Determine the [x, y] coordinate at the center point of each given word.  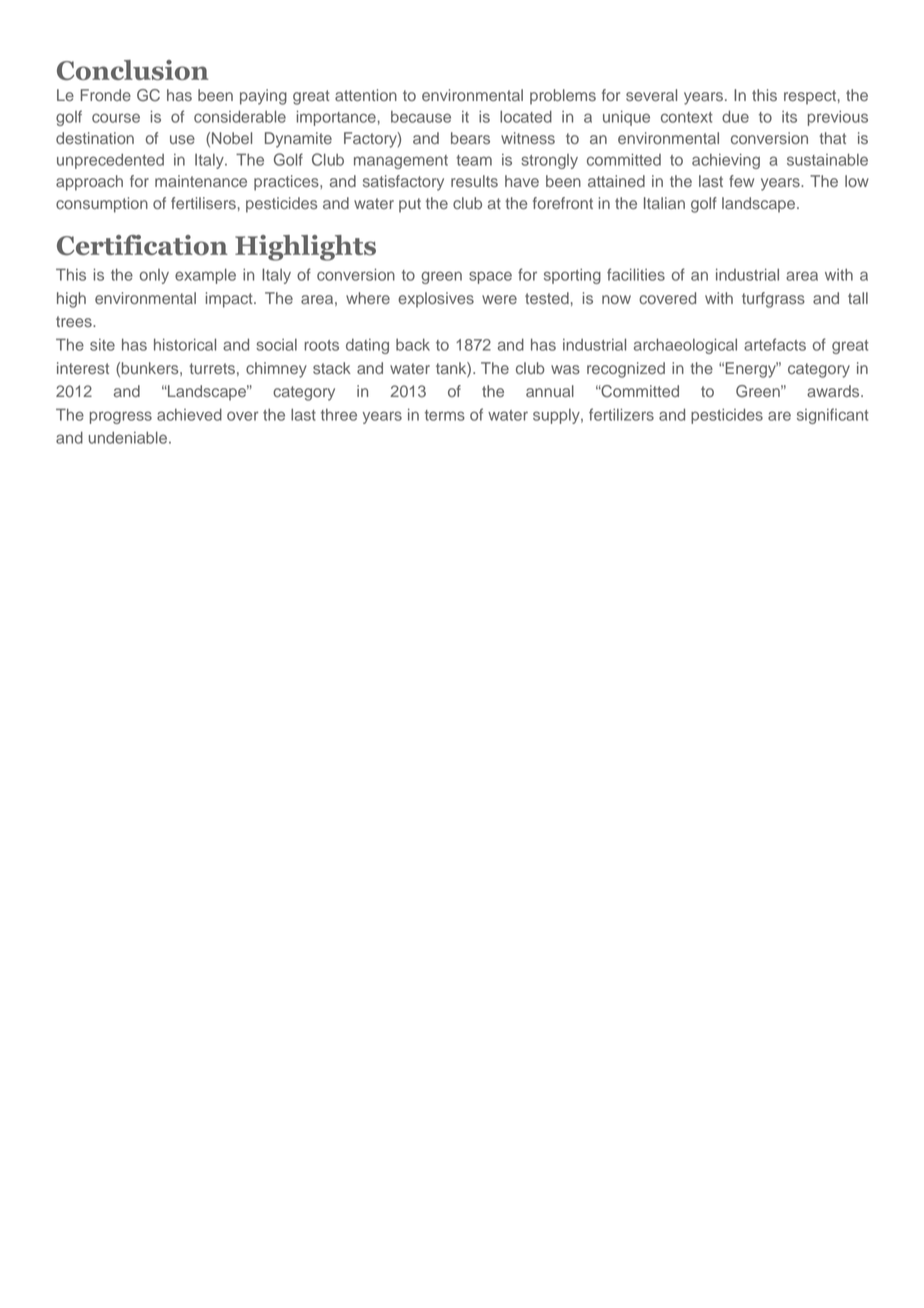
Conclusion [133, 70]
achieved [189, 414]
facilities [636, 274]
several [651, 95]
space [490, 277]
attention [366, 95]
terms [445, 415]
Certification [142, 245]
